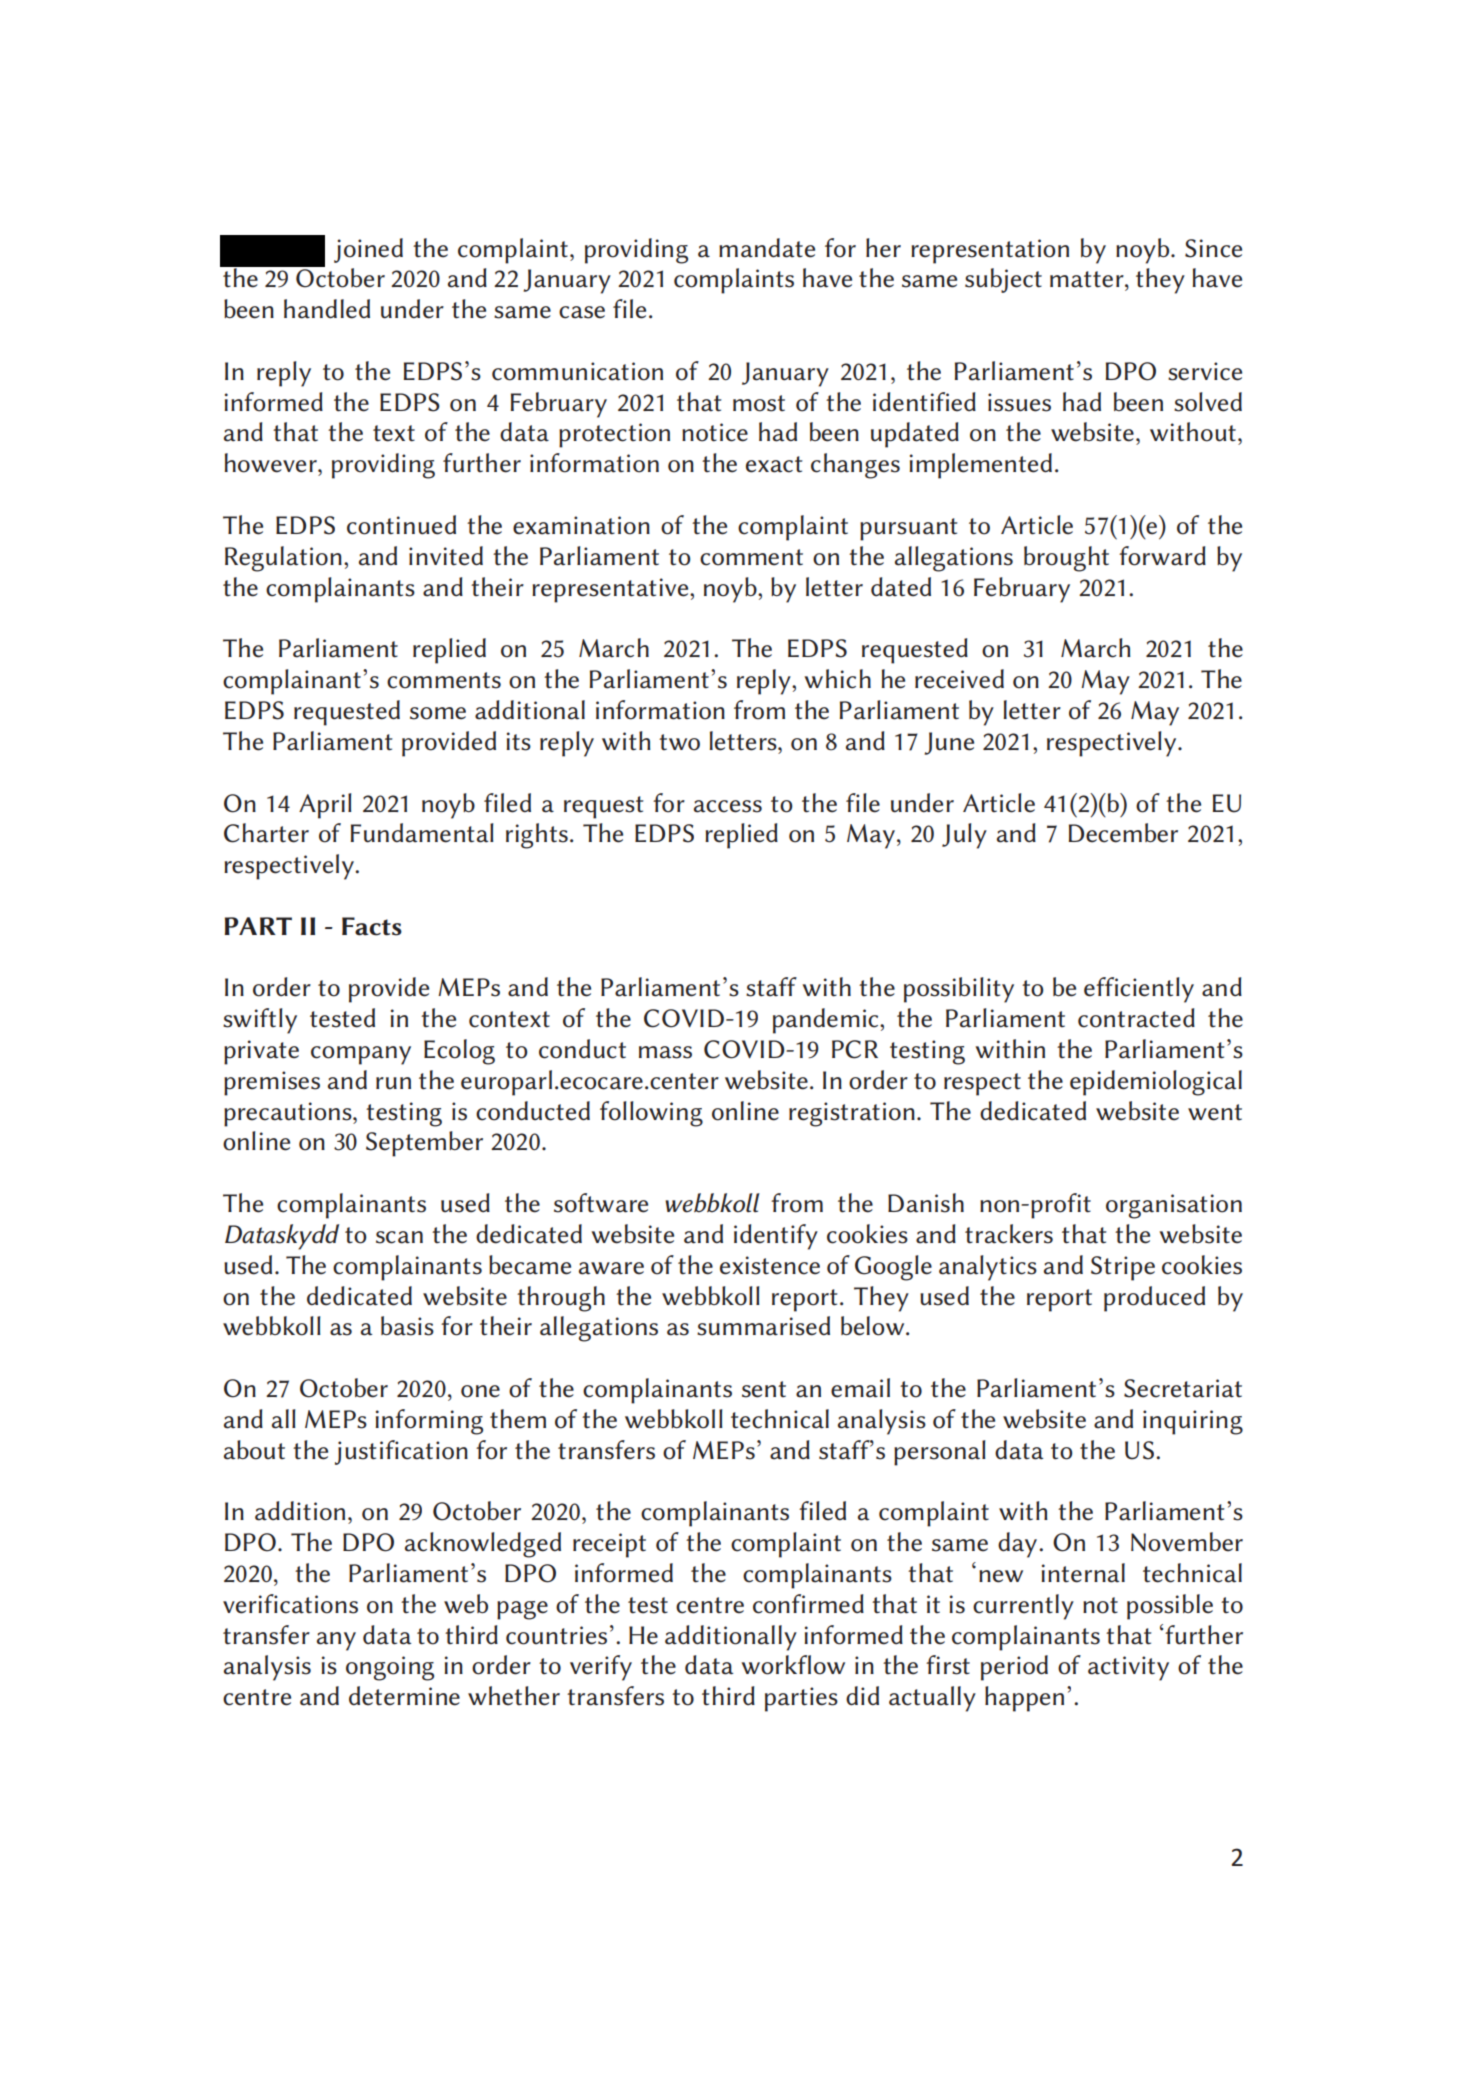 This screenshot has width=1468, height=2076. Describe the element at coordinates (767, 248) in the screenshot. I see `mandate` at that location.
